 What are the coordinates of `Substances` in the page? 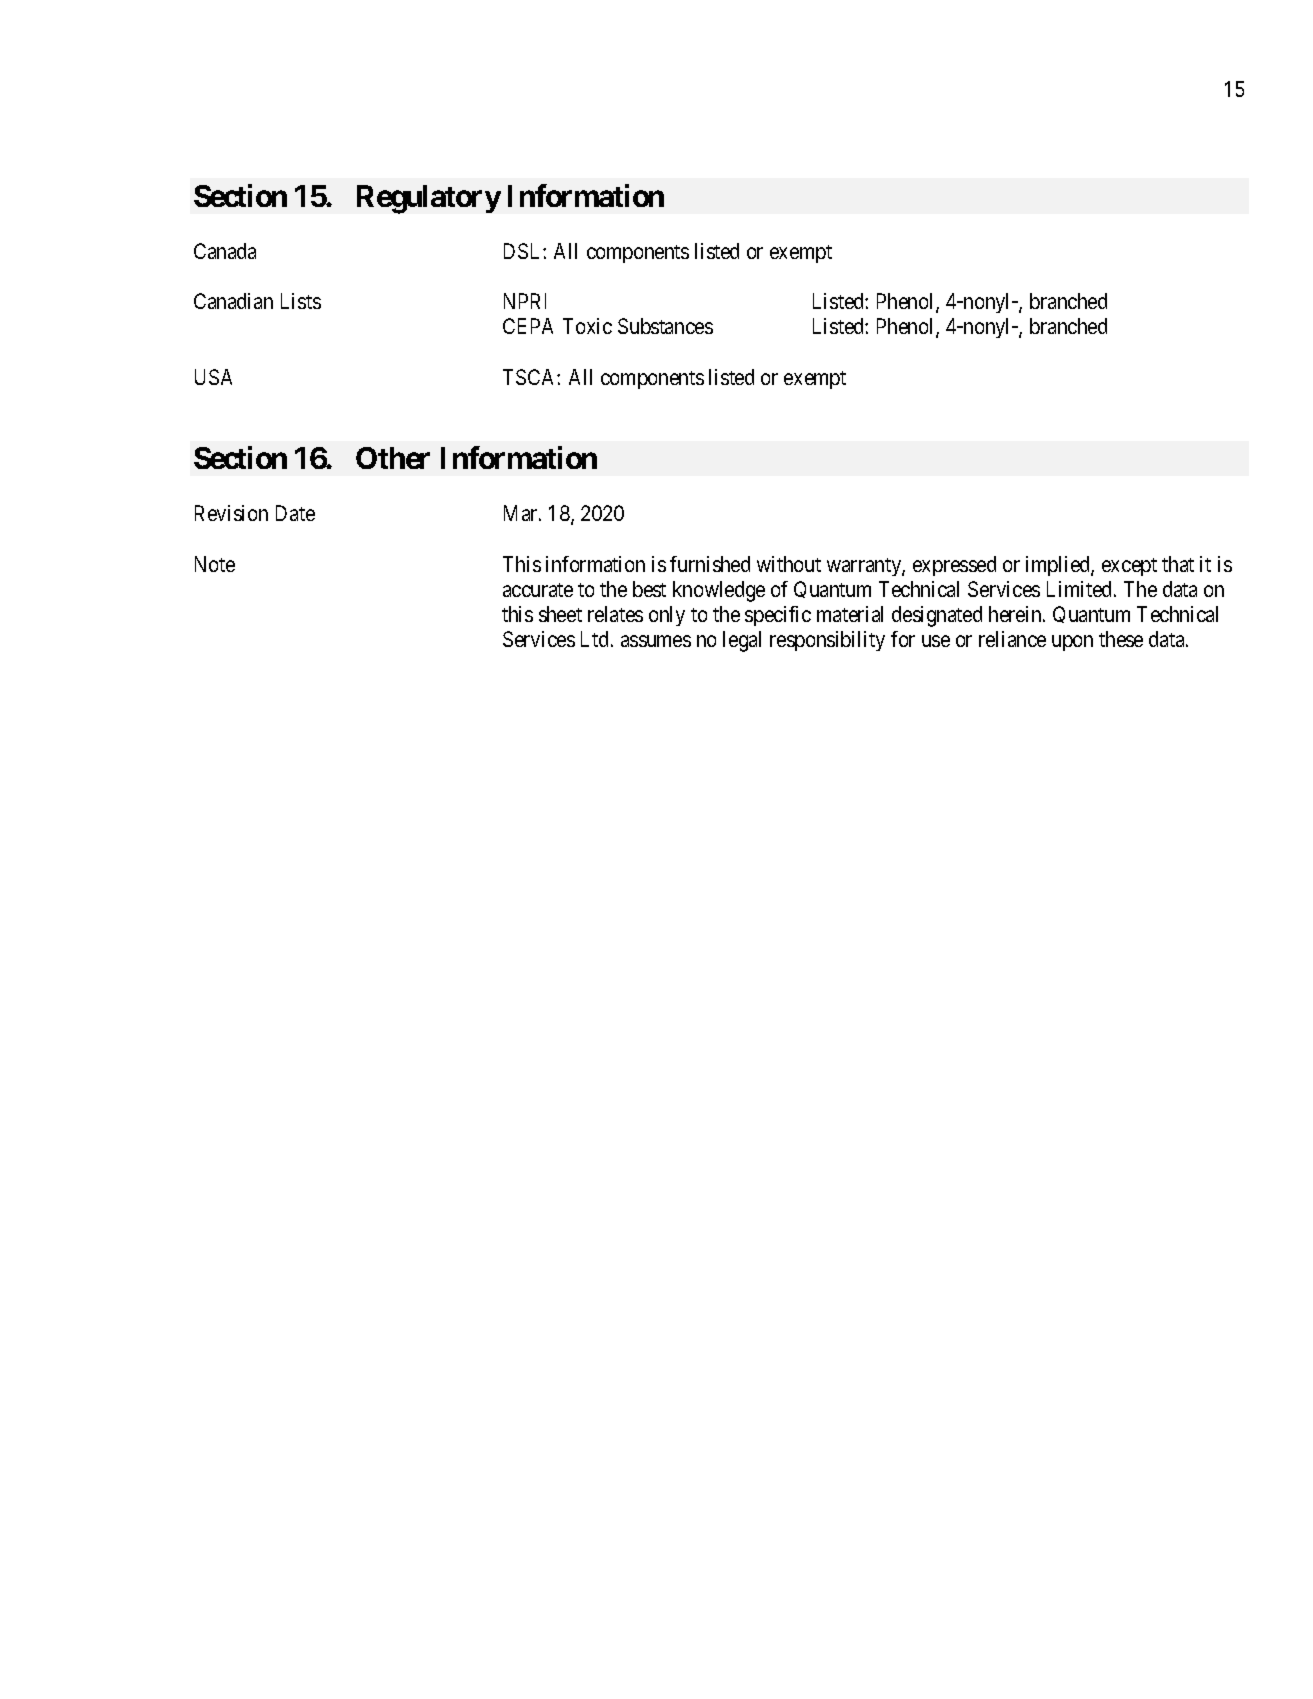 It's located at (665, 326).
